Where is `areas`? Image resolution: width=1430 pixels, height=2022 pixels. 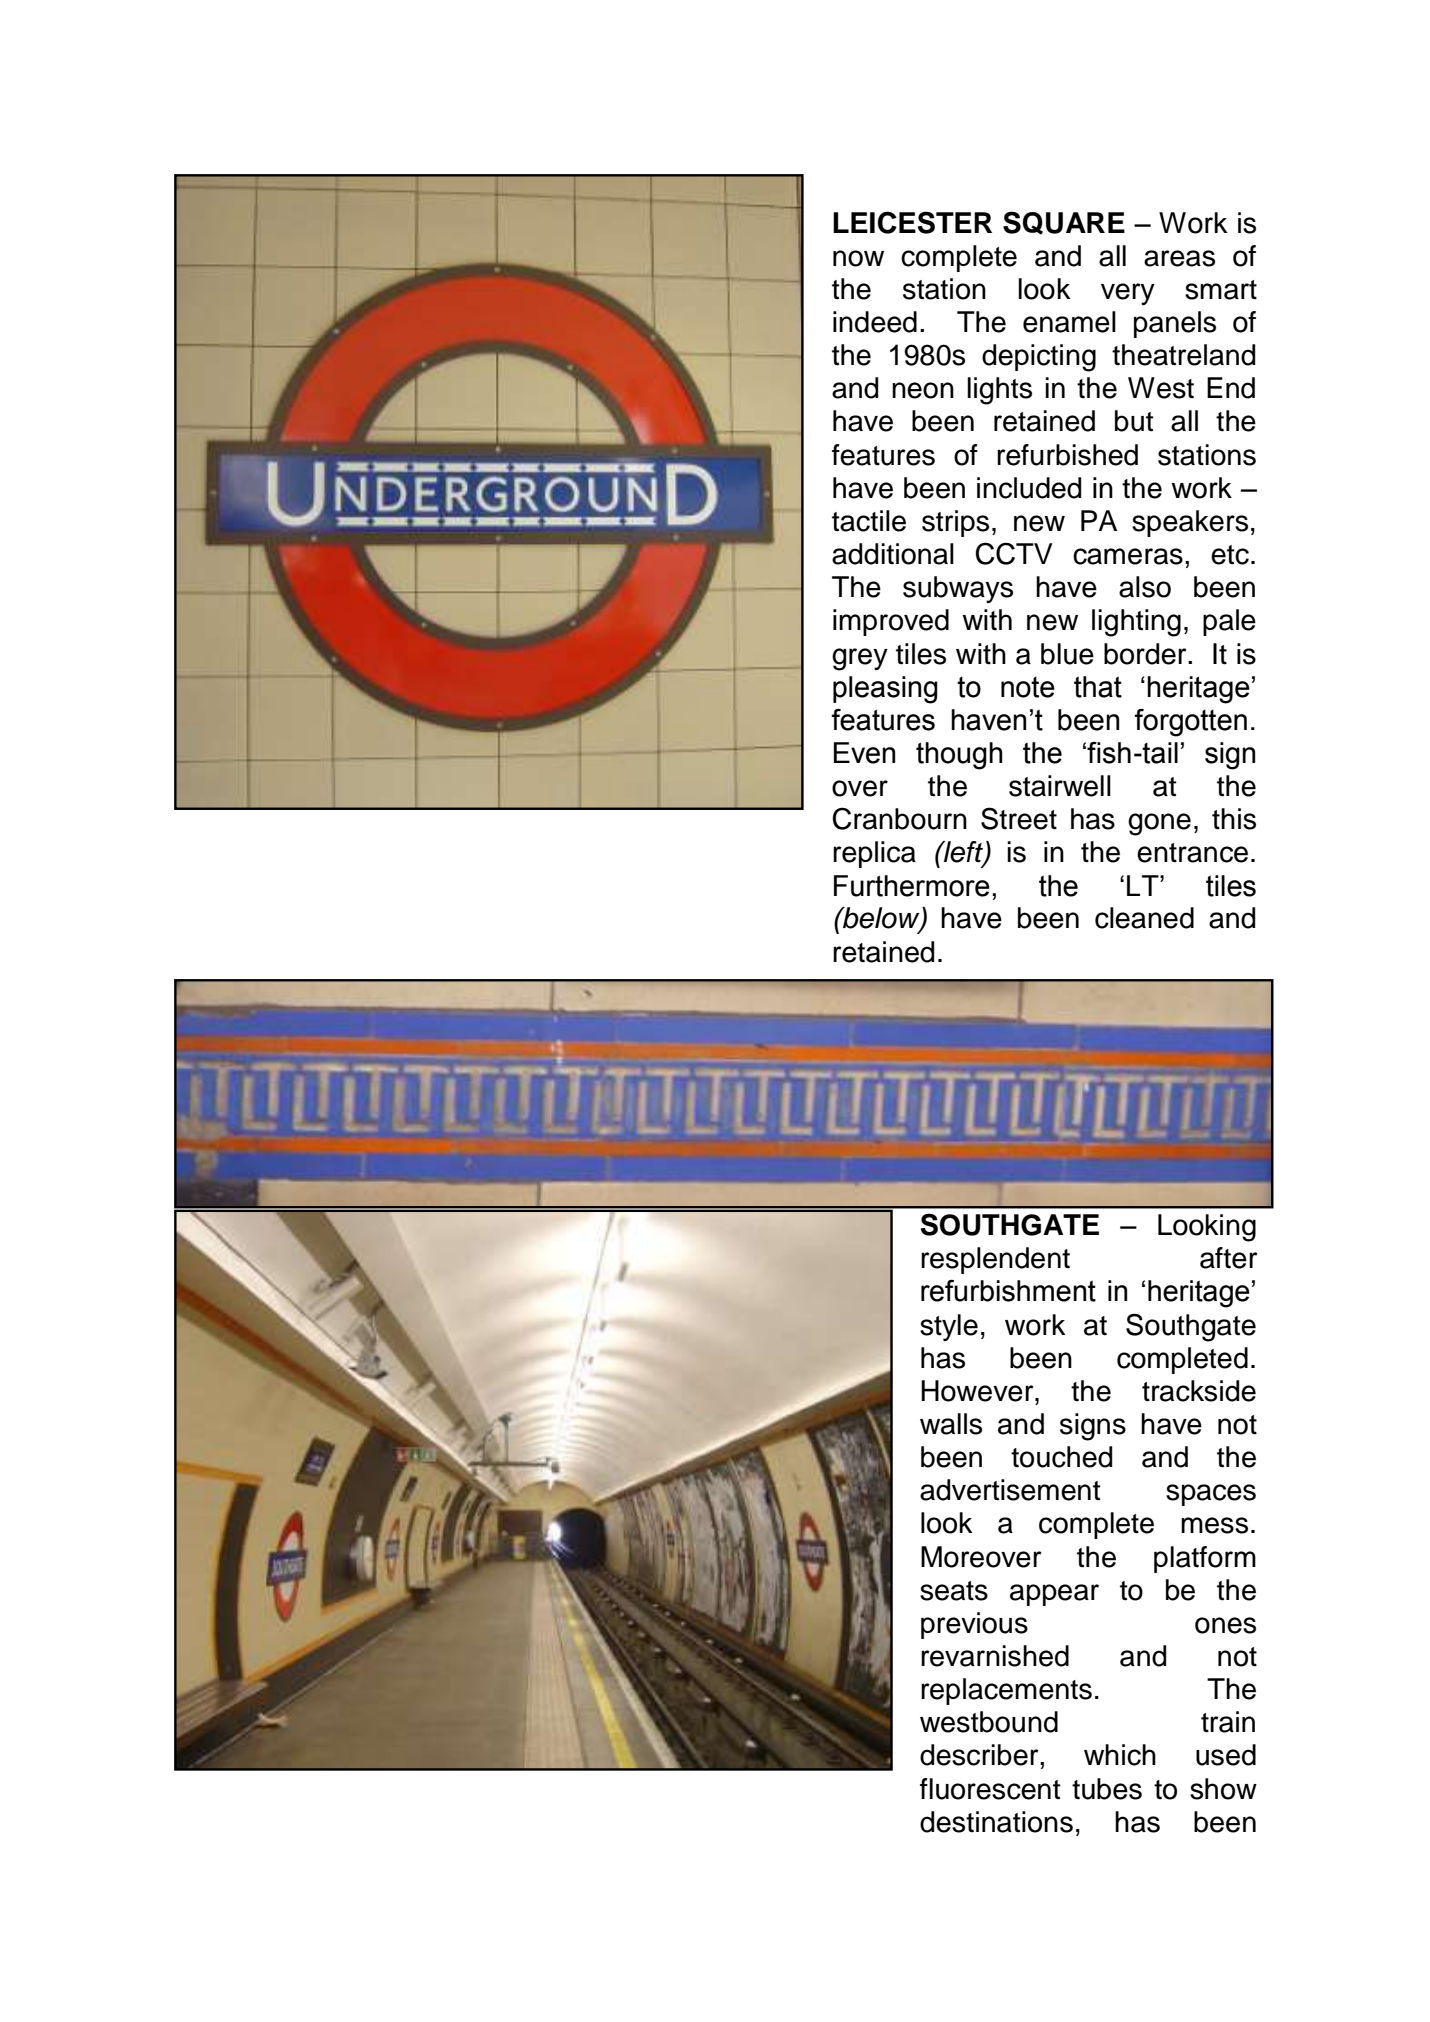
areas is located at coordinates (1179, 258).
